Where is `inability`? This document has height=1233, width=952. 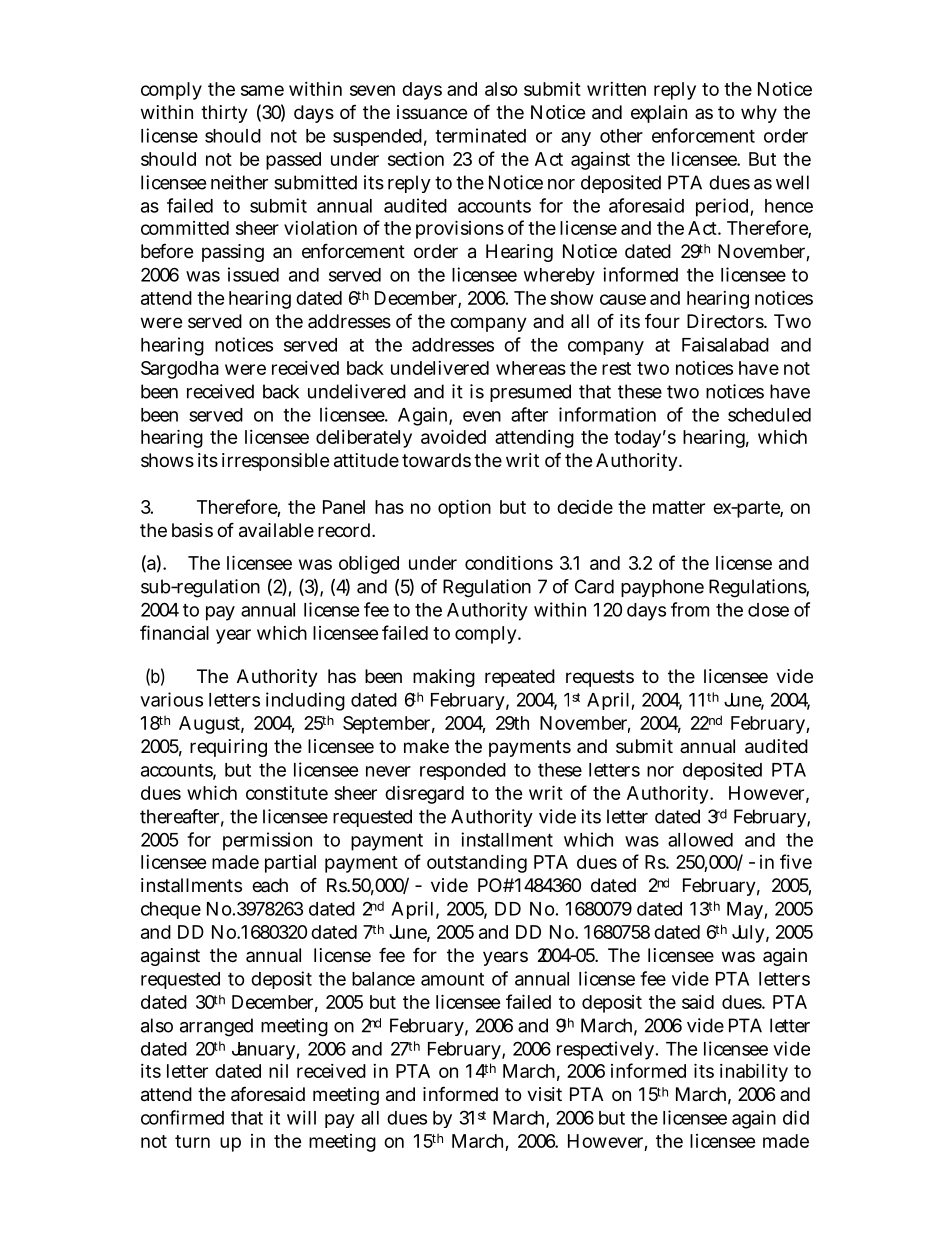
inability is located at coordinates (754, 1072).
